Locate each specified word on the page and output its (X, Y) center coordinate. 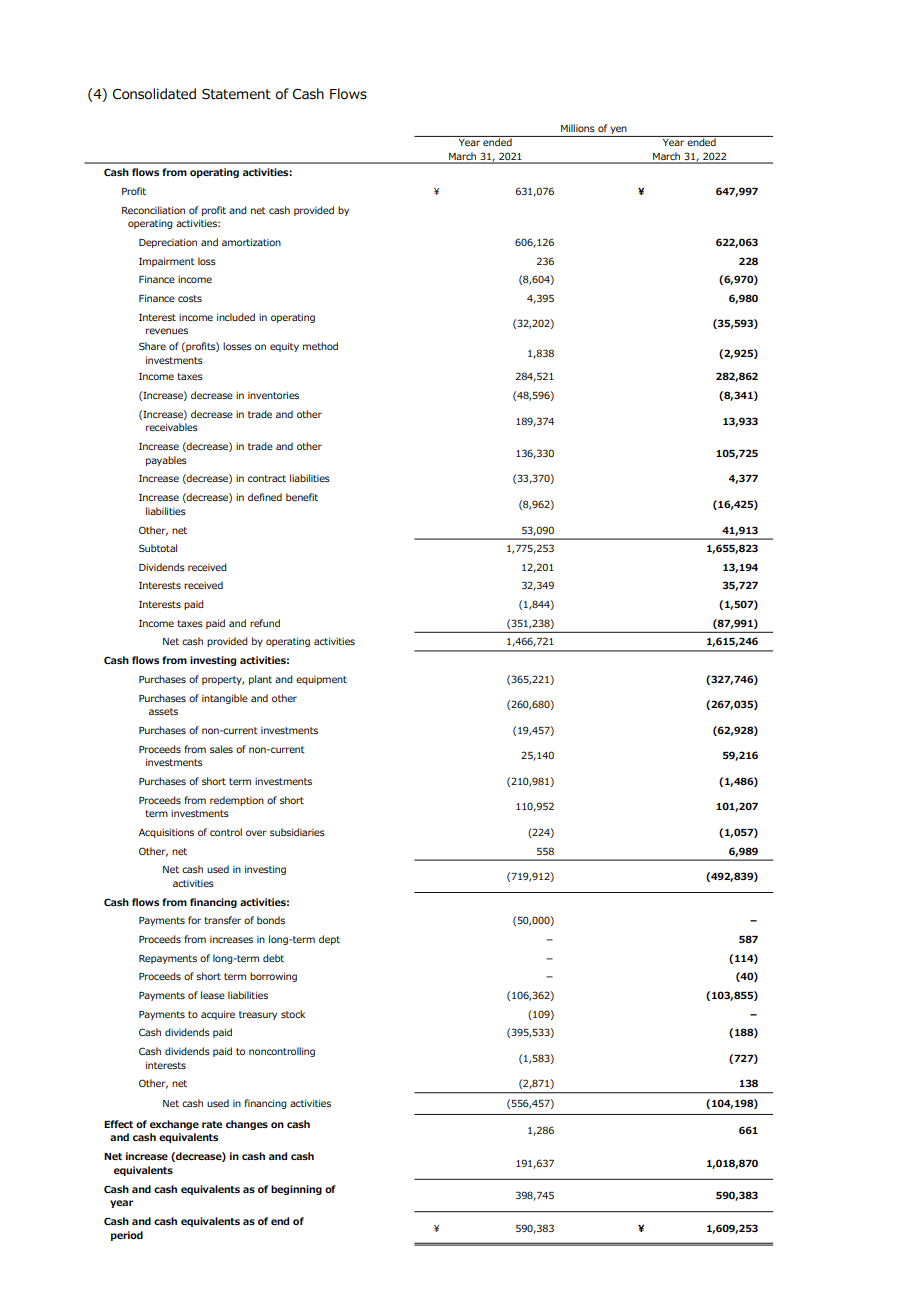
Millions (578, 128)
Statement (236, 94)
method (320, 346)
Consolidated (154, 94)
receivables (172, 427)
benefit (302, 497)
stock (293, 1014)
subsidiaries (297, 832)
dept (329, 940)
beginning (296, 1190)
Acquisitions (166, 833)
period (127, 1236)
